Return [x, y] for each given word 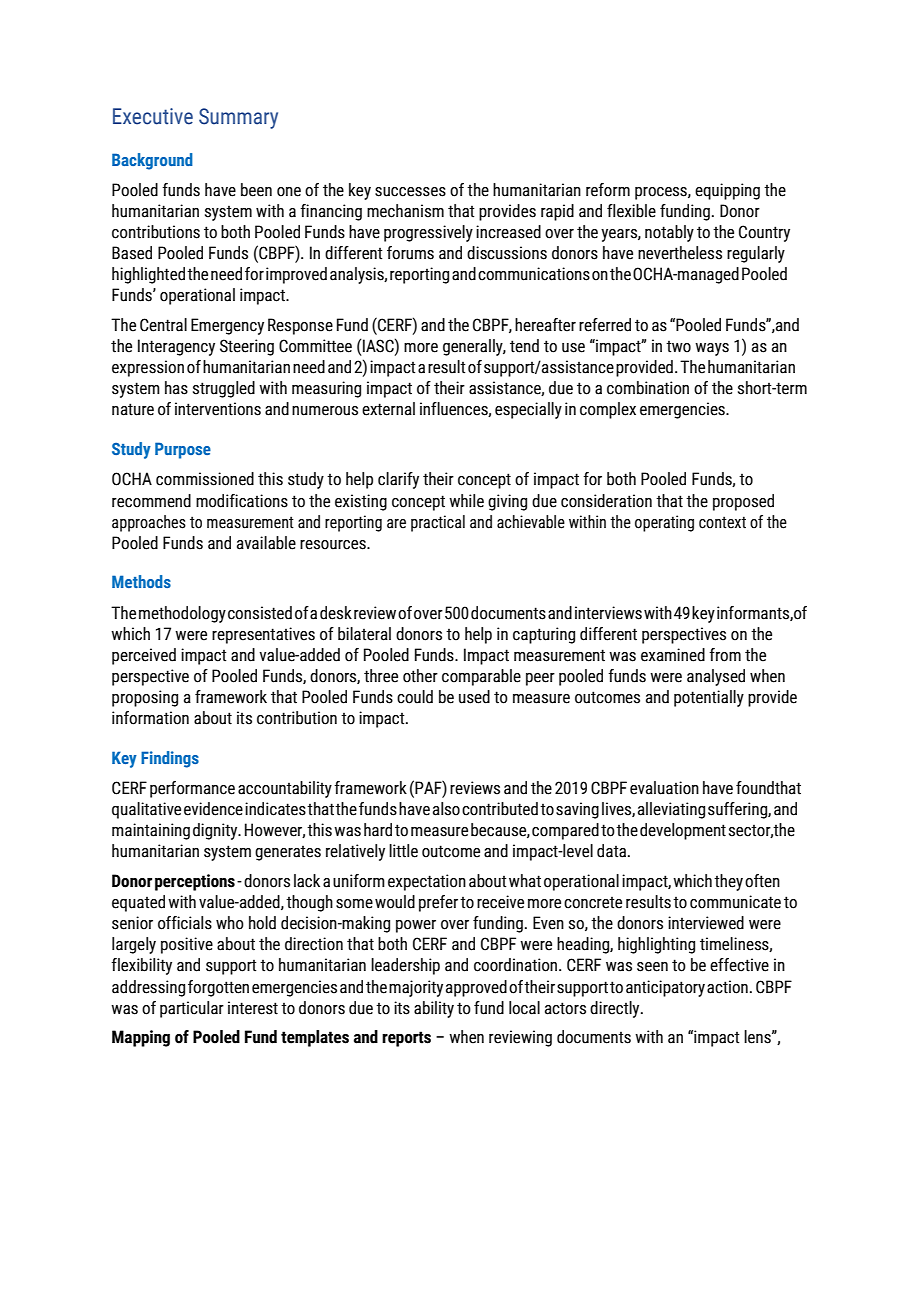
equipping [727, 191]
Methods [141, 581]
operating [664, 523]
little [403, 851]
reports [406, 1039]
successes [410, 192]
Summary [238, 118]
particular [192, 1009]
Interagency [176, 347]
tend [524, 346]
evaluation [664, 788]
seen [652, 967]
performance [192, 789]
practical [438, 523]
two [678, 346]
